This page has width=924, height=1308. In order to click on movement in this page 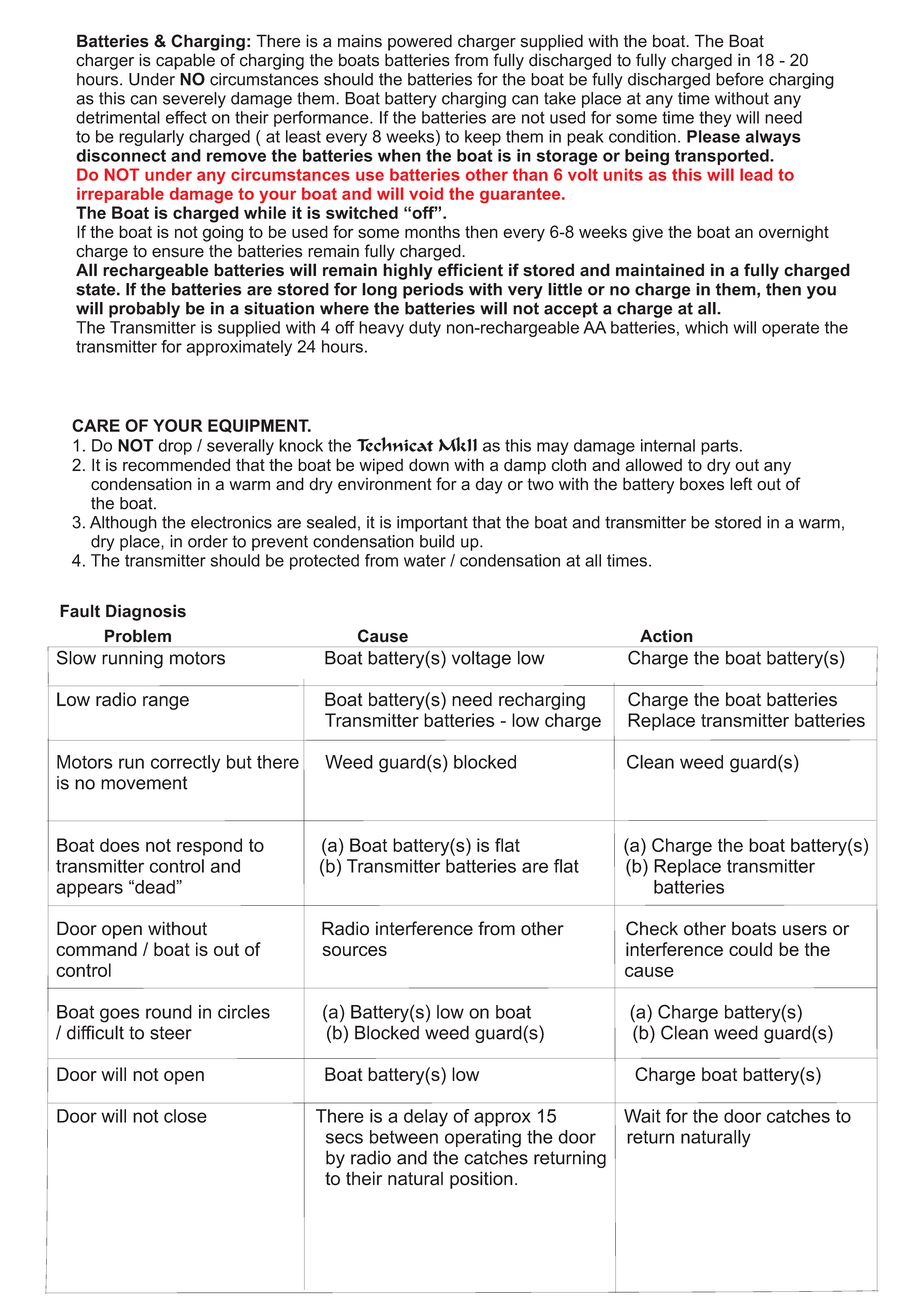, I will do `click(144, 783)`.
